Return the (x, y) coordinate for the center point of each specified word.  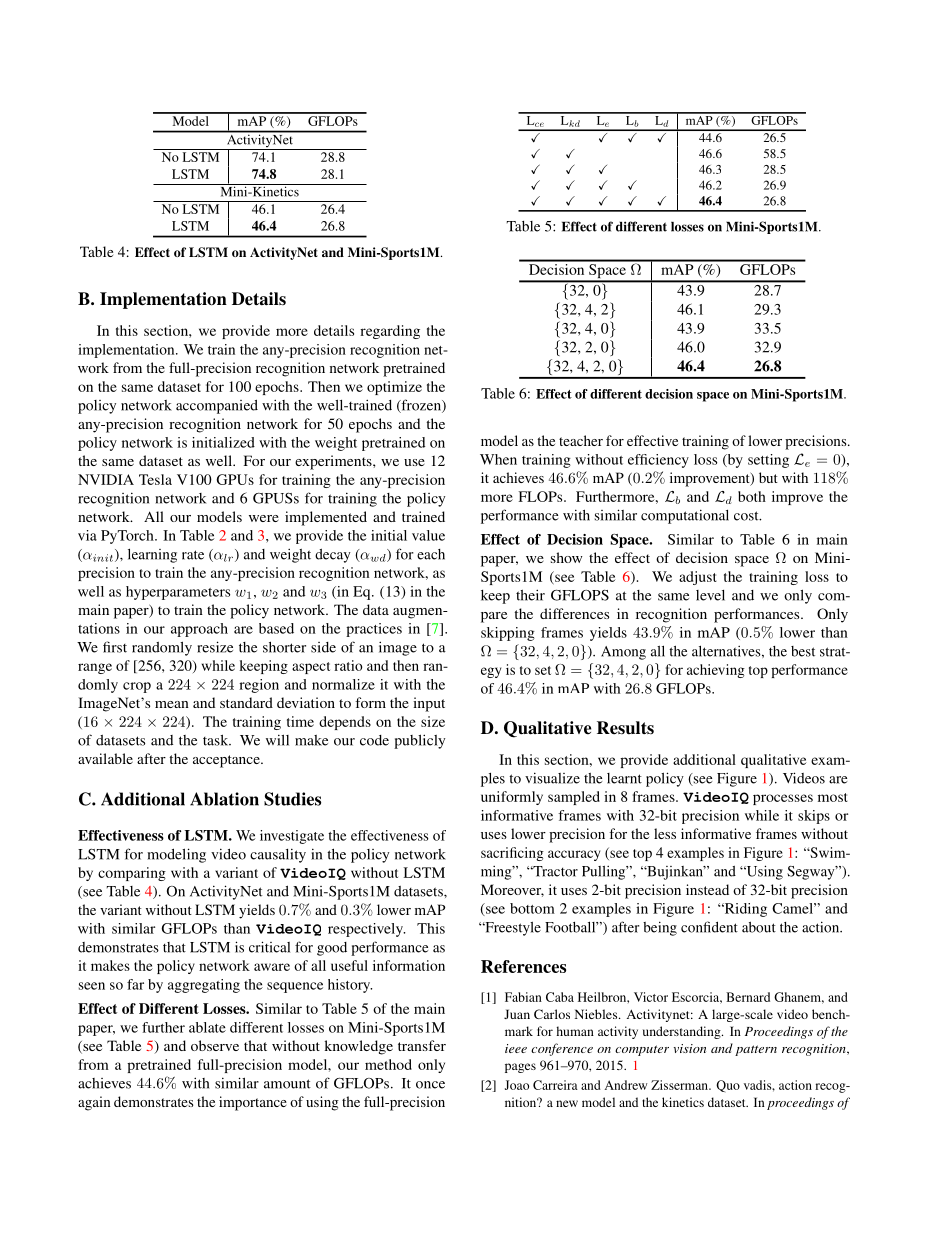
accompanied (217, 406)
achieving (716, 671)
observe (215, 1045)
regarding (390, 332)
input (429, 704)
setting (768, 461)
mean (172, 704)
